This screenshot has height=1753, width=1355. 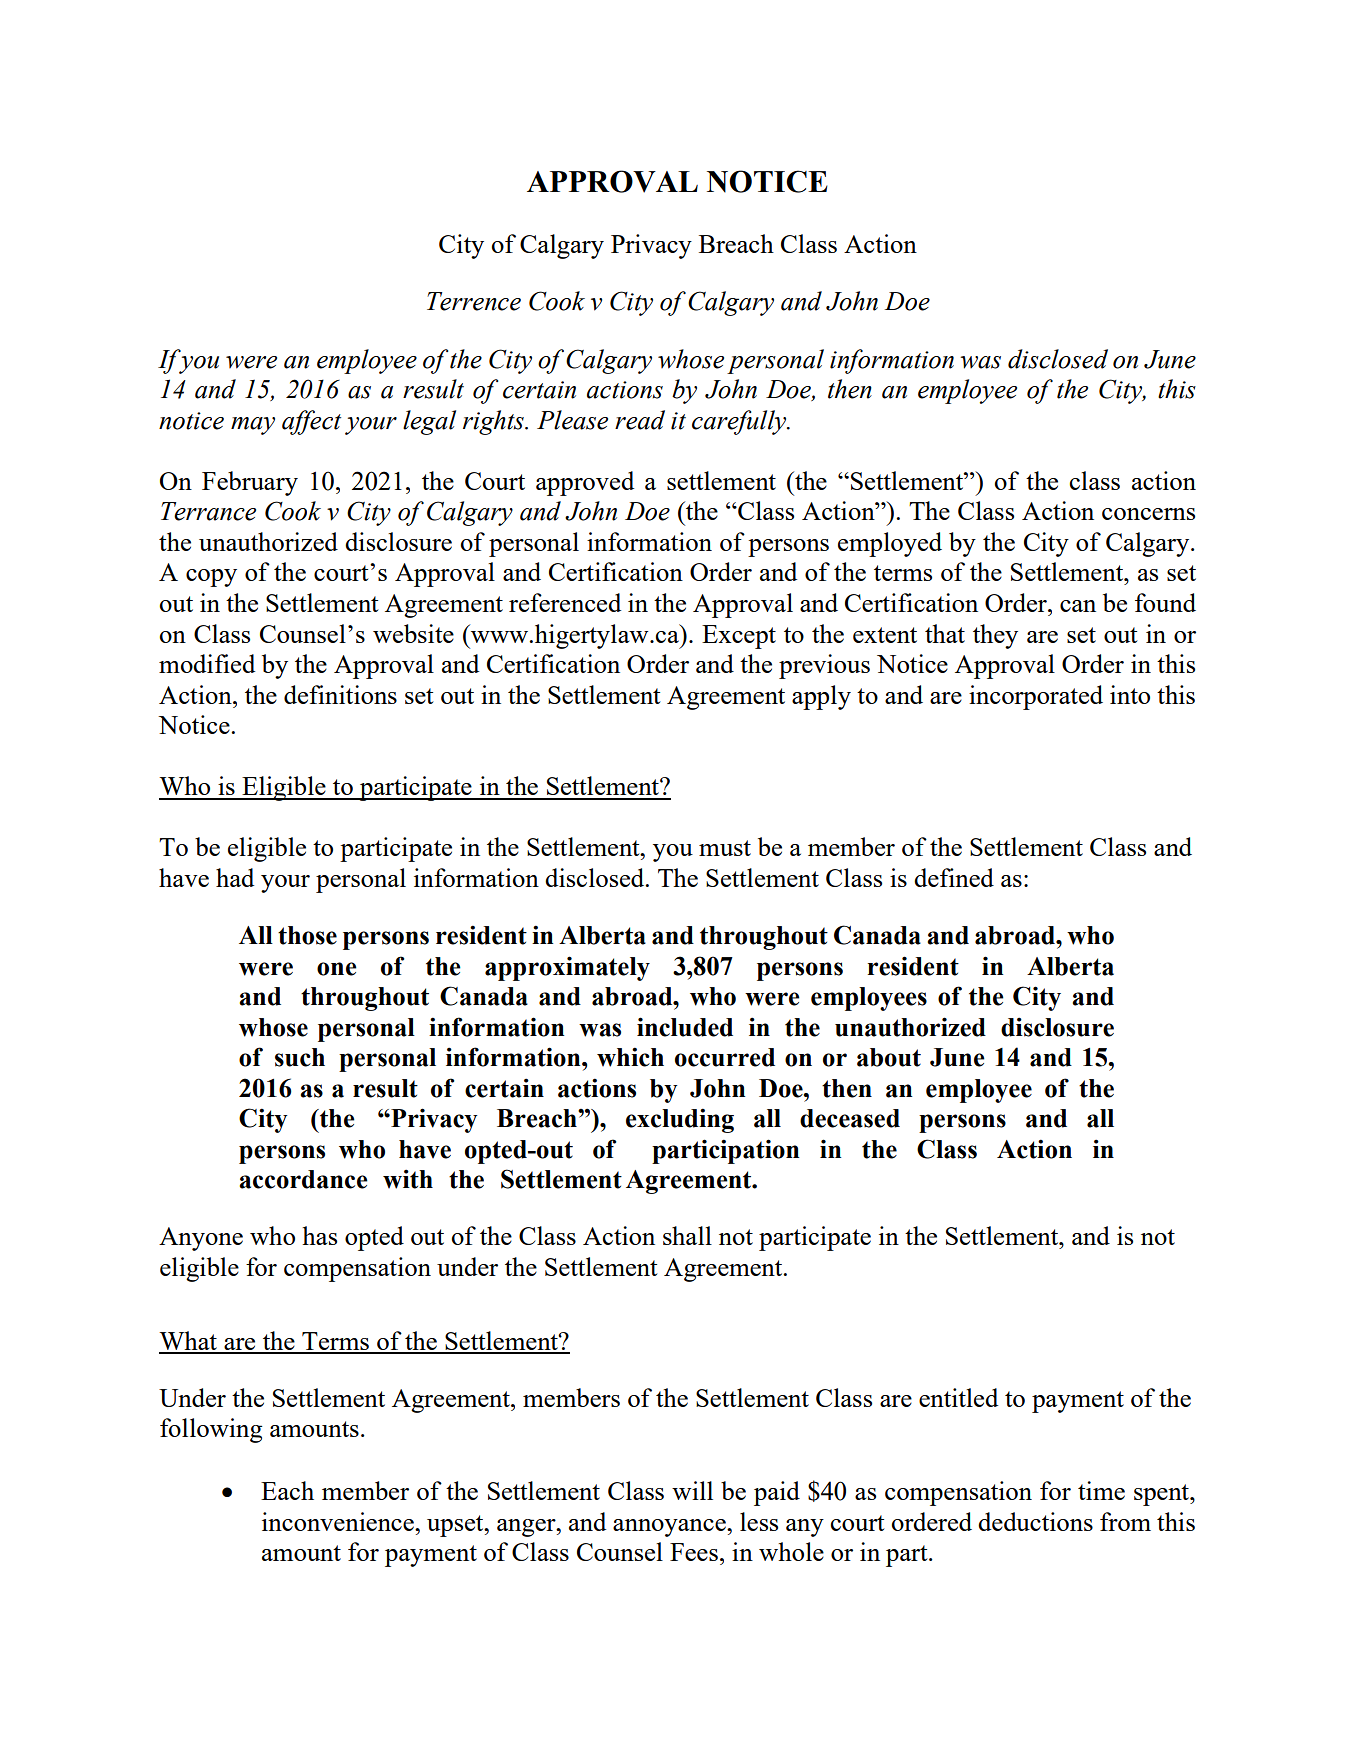 What do you see at coordinates (1148, 514) in the screenshot?
I see `concerns` at bounding box center [1148, 514].
